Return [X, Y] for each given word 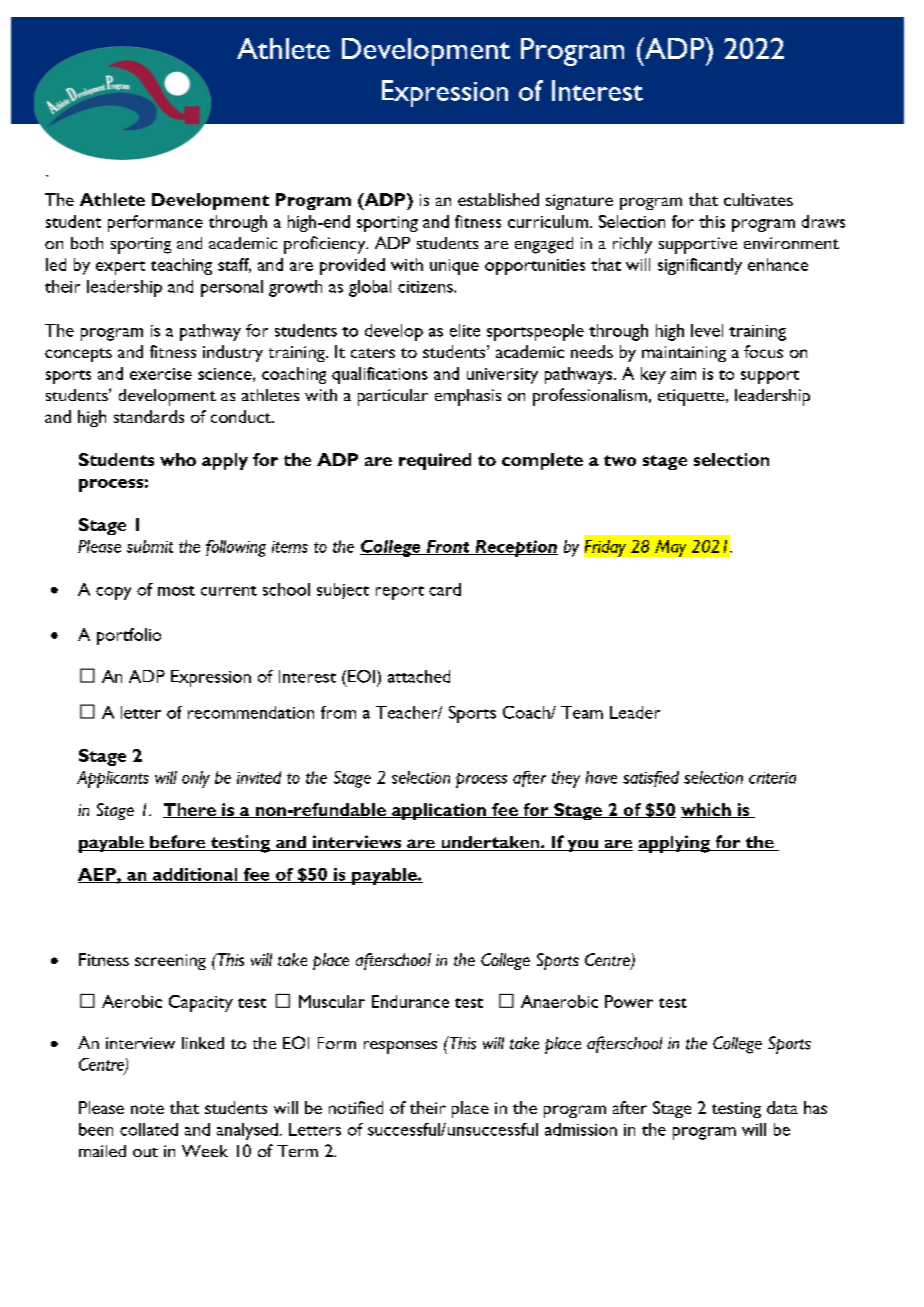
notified [356, 1107]
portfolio [129, 636]
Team [582, 712]
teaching [181, 266]
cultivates [758, 199]
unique [454, 267]
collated [149, 1129]
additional [195, 875]
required [435, 461]
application [439, 811]
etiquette [692, 397]
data [782, 1107]
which [707, 810]
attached [419, 676]
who [178, 459]
